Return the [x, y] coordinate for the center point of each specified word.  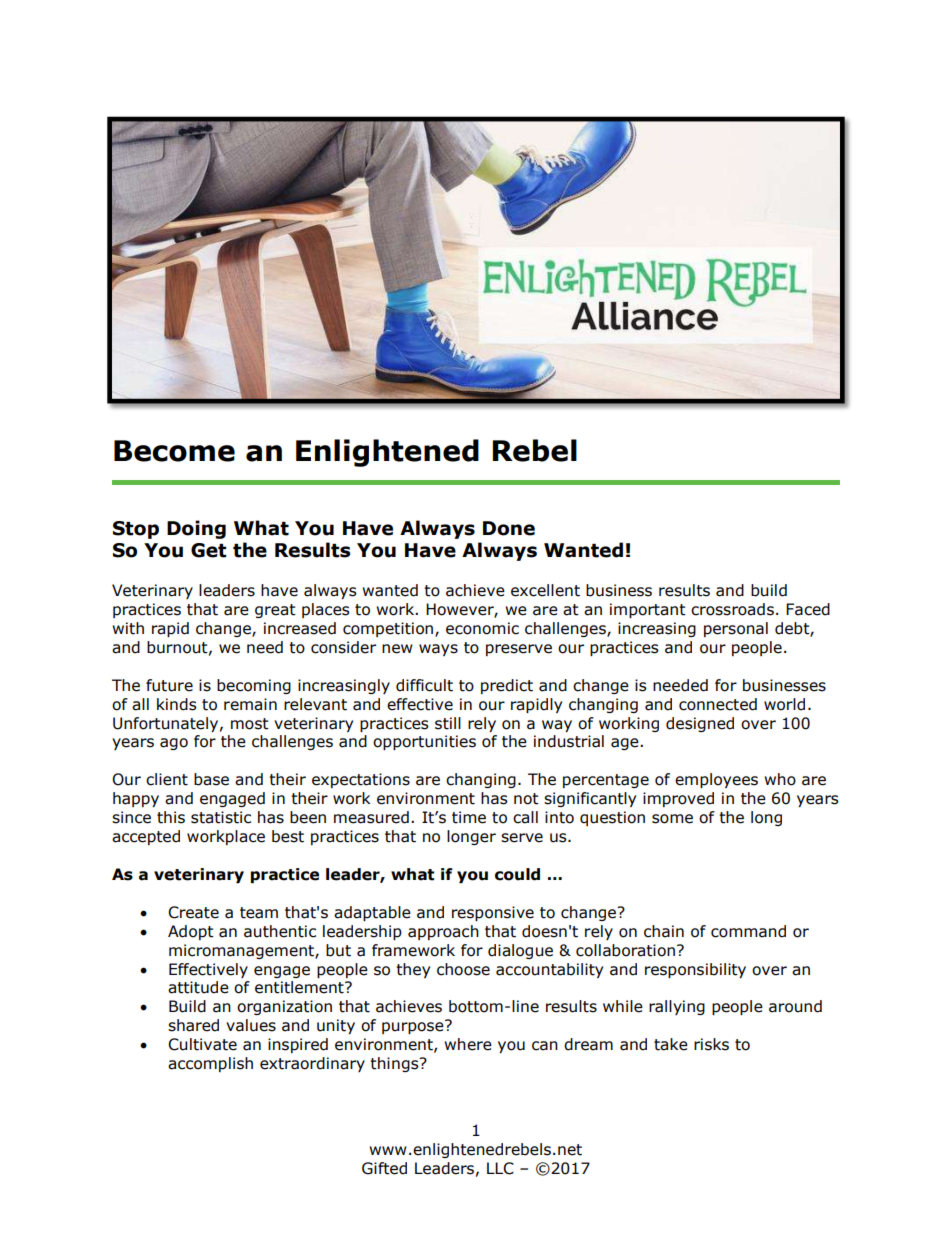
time [469, 817]
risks [711, 1044]
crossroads [732, 609]
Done [509, 528]
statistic [221, 817]
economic [482, 628]
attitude [198, 987]
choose [463, 969]
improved [678, 799]
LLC [500, 1168]
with [128, 628]
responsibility [695, 970]
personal [736, 629]
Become [174, 451]
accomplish [210, 1064]
